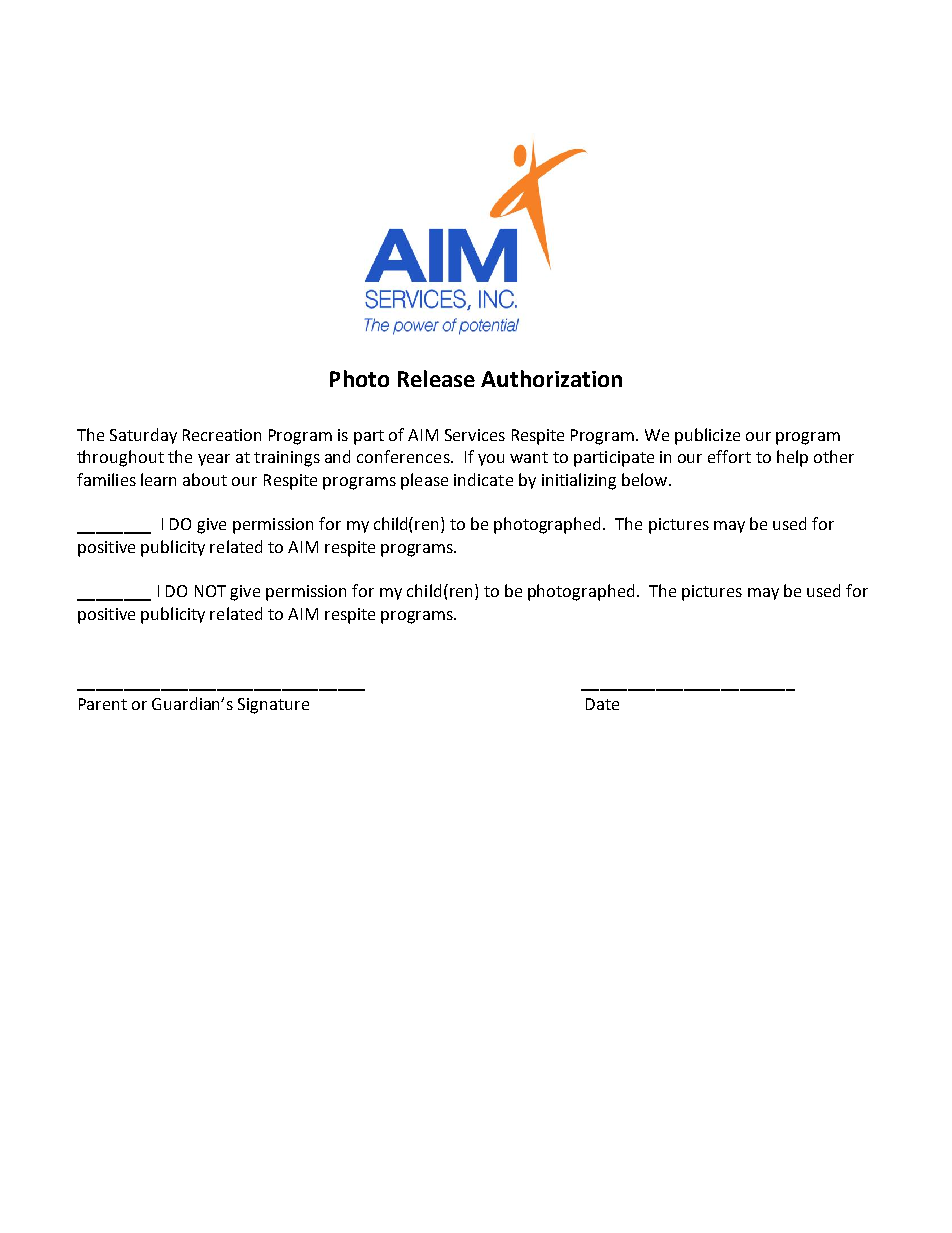 Image resolution: width=952 pixels, height=1233 pixels. I want to click on indicate, so click(483, 479).
